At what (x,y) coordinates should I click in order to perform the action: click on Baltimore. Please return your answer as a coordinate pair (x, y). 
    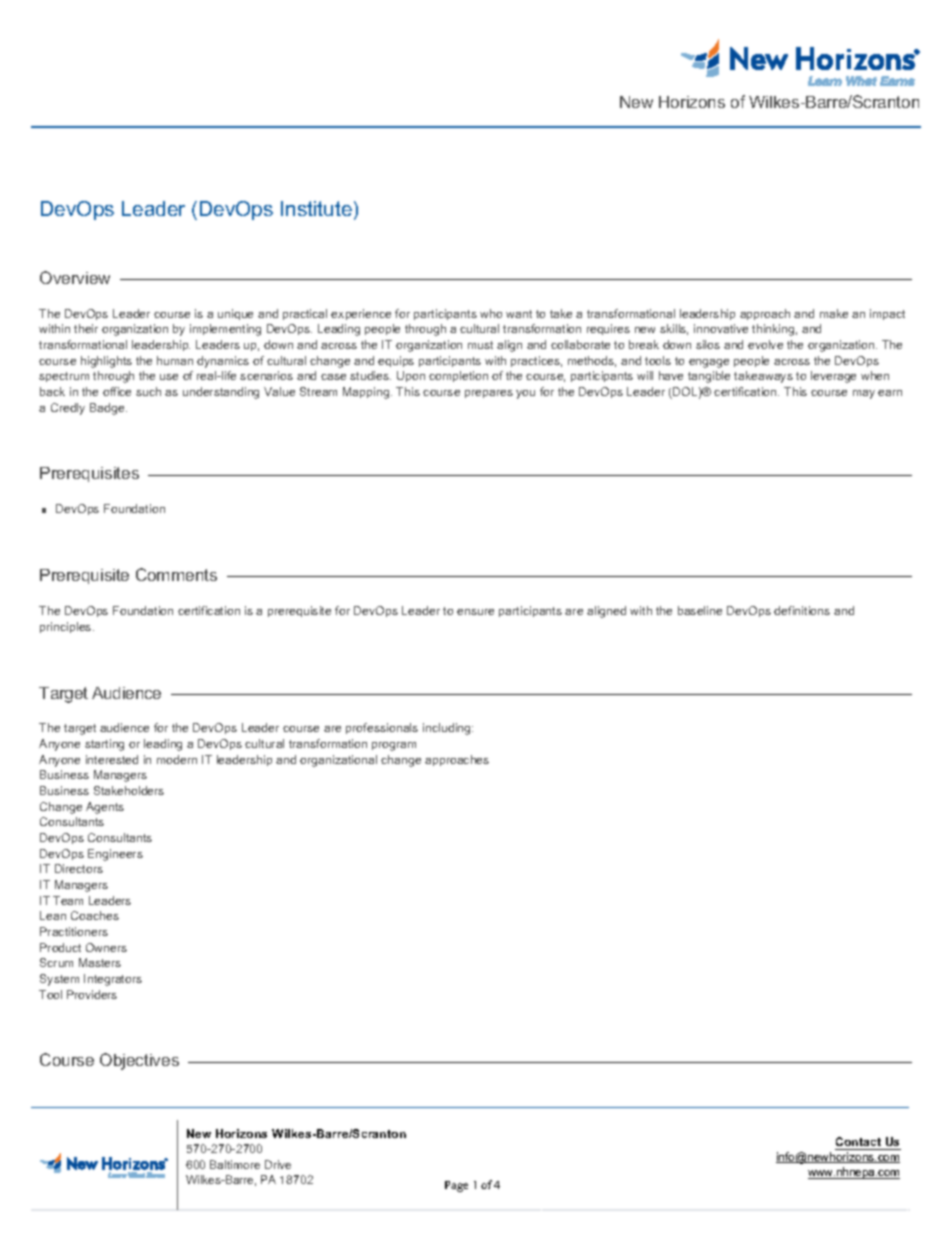
    Looking at the image, I should click on (235, 1164).
